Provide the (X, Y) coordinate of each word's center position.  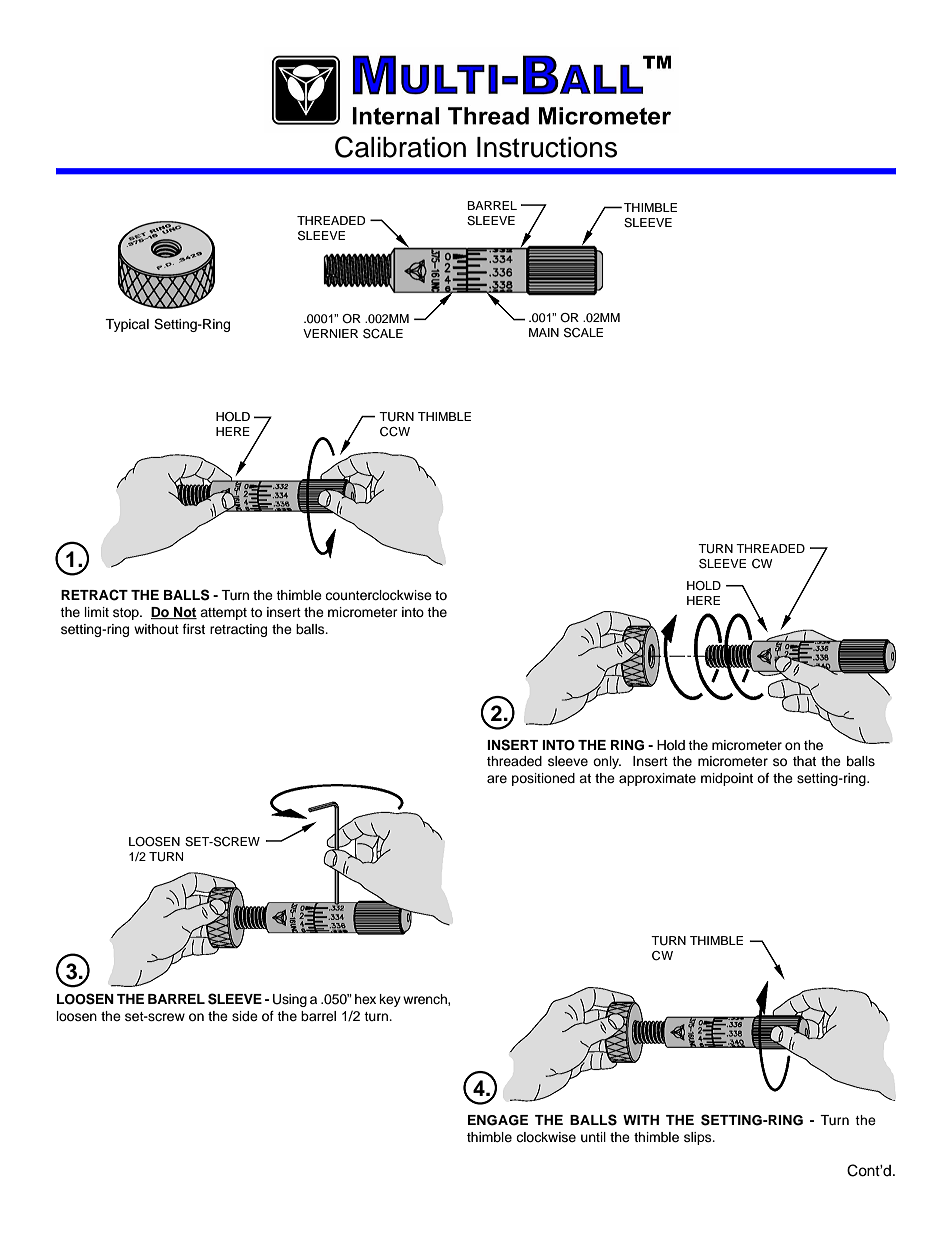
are (497, 779)
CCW (395, 432)
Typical (127, 325)
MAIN (544, 332)
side (245, 1016)
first (194, 629)
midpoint (727, 779)
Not (184, 613)
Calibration (400, 147)
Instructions (547, 147)
